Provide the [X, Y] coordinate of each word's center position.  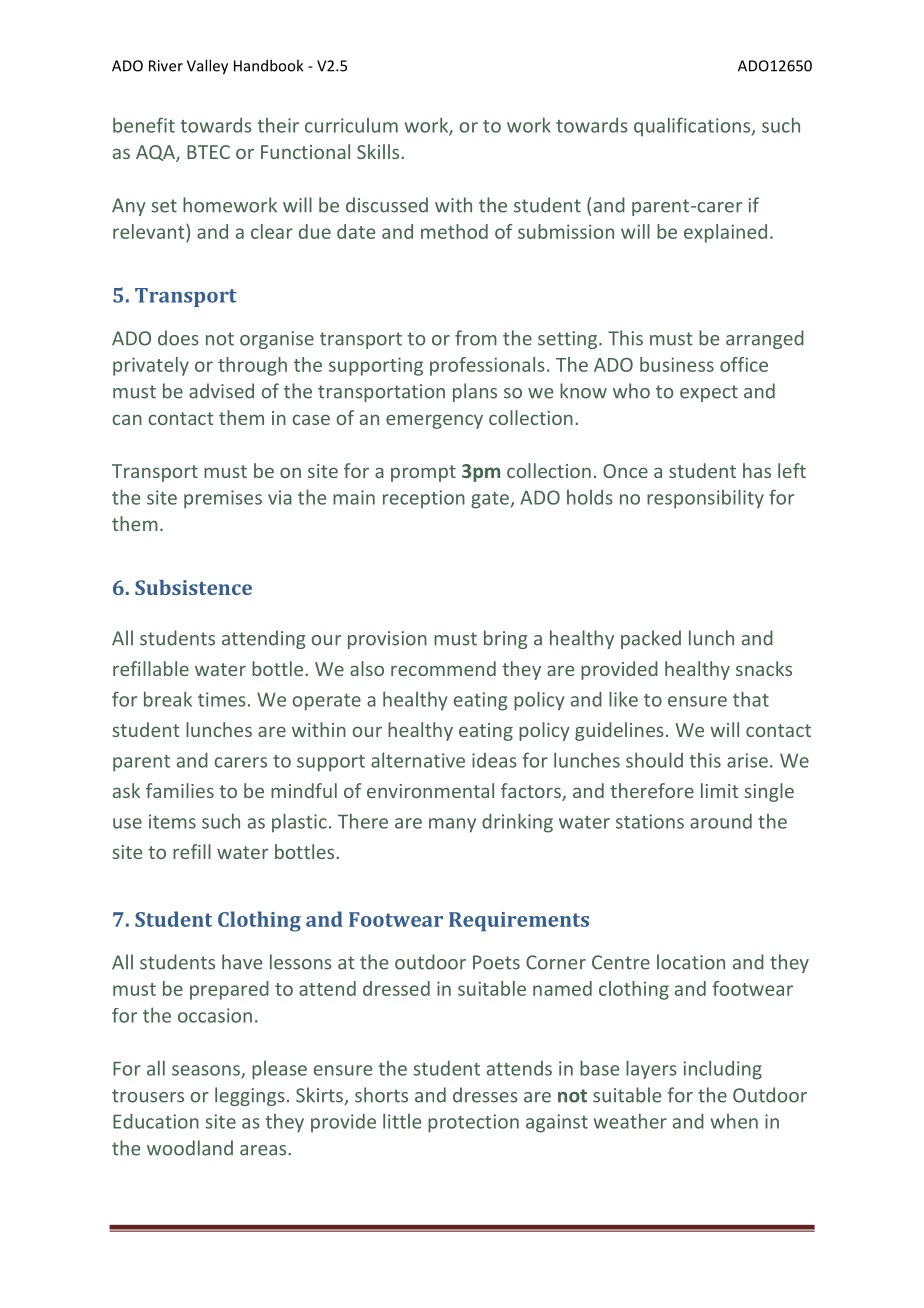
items [172, 821]
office [744, 364]
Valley [207, 67]
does [178, 338]
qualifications [693, 127]
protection [473, 1123]
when [734, 1121]
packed [651, 639]
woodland [190, 1148]
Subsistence [193, 587]
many [452, 825]
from [476, 338]
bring [505, 639]
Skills [379, 151]
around [721, 821]
